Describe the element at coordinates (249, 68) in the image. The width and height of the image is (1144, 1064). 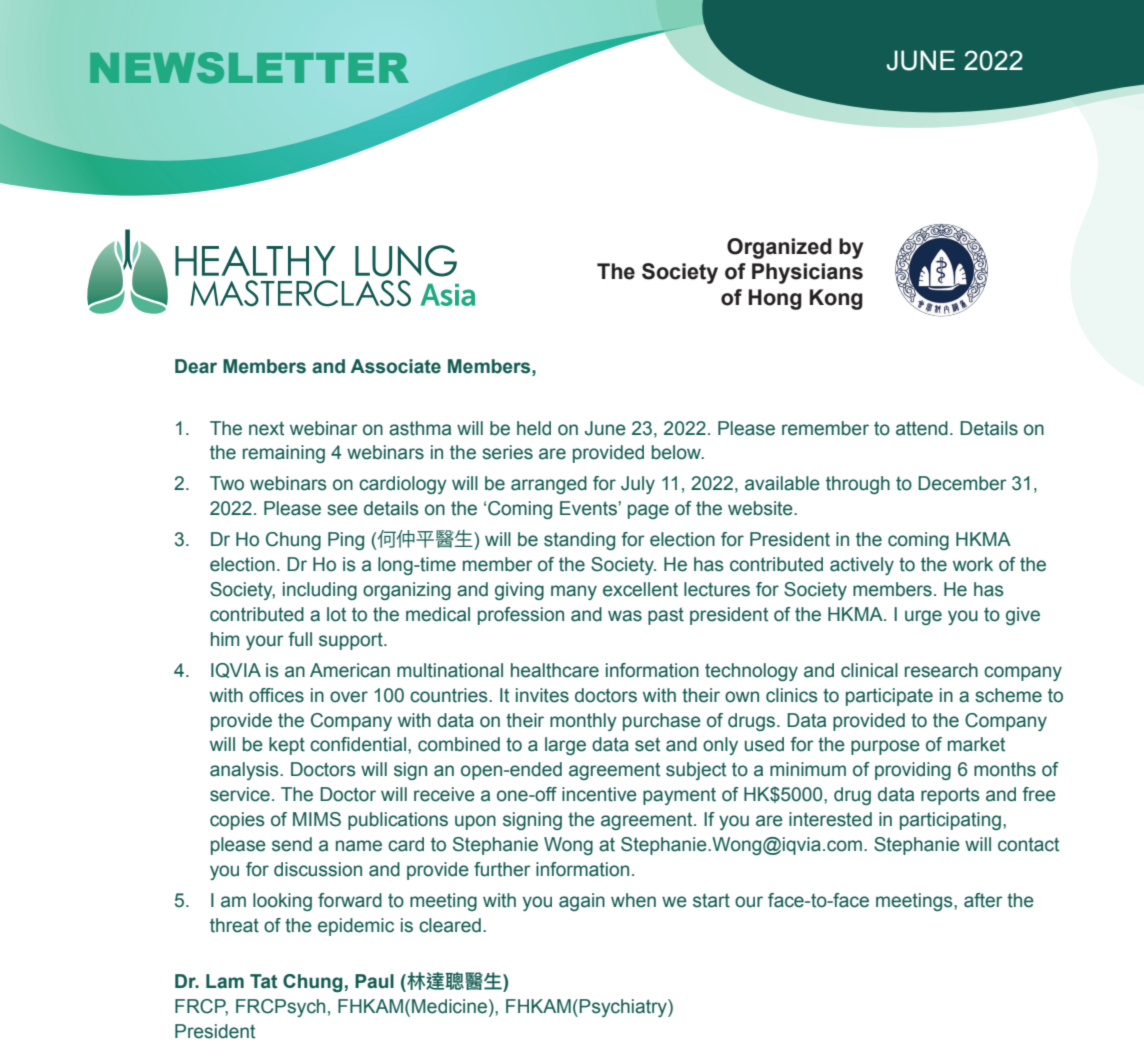
I see `NEWSLETTER` at that location.
